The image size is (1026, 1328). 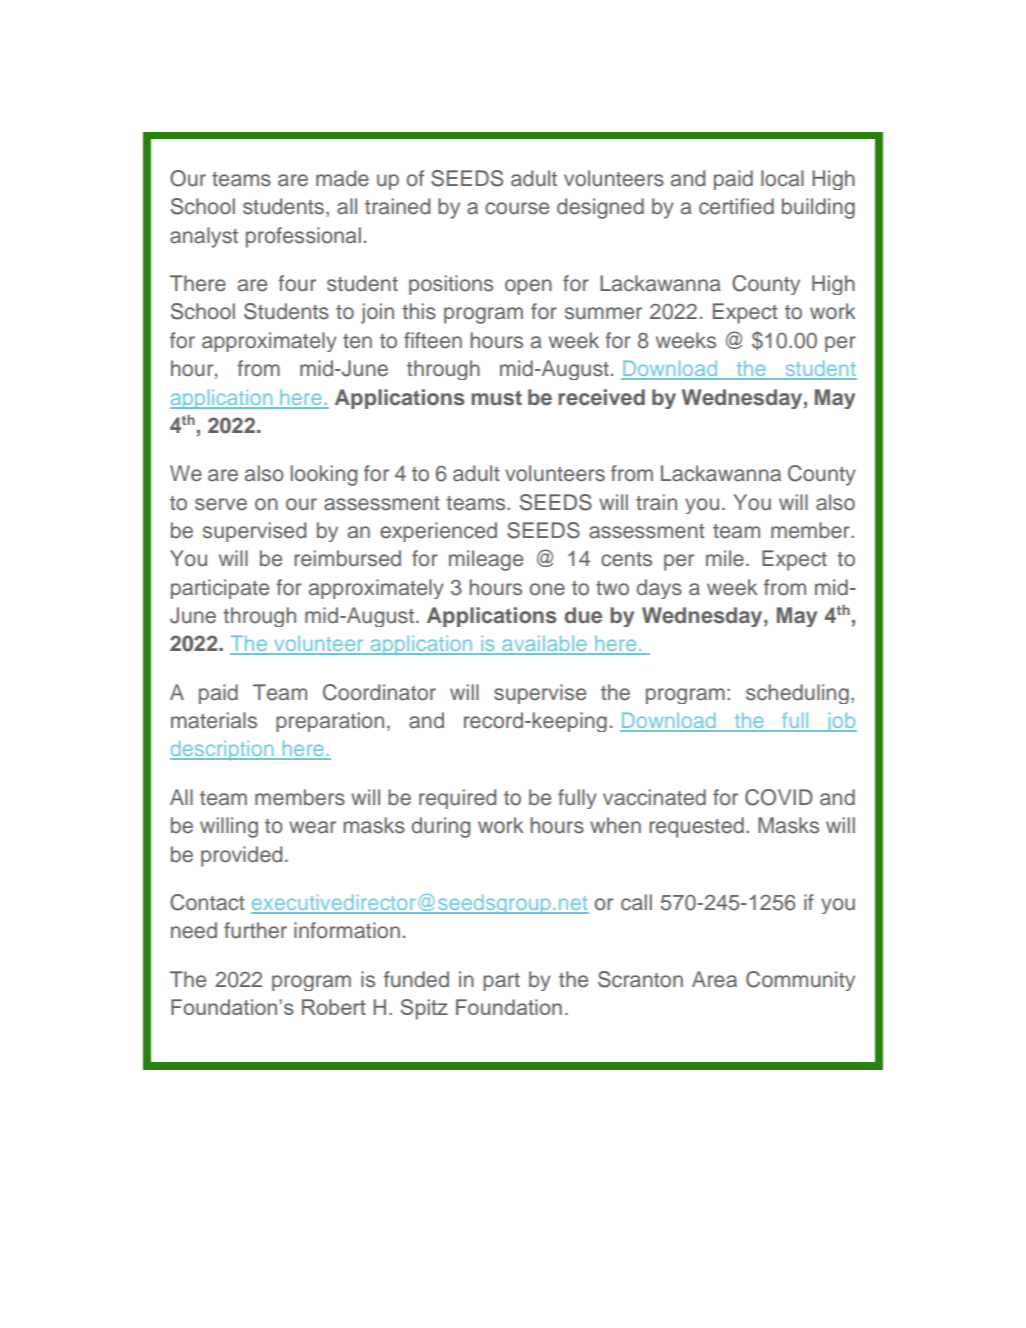 What do you see at coordinates (547, 589) in the image?
I see `one` at bounding box center [547, 589].
